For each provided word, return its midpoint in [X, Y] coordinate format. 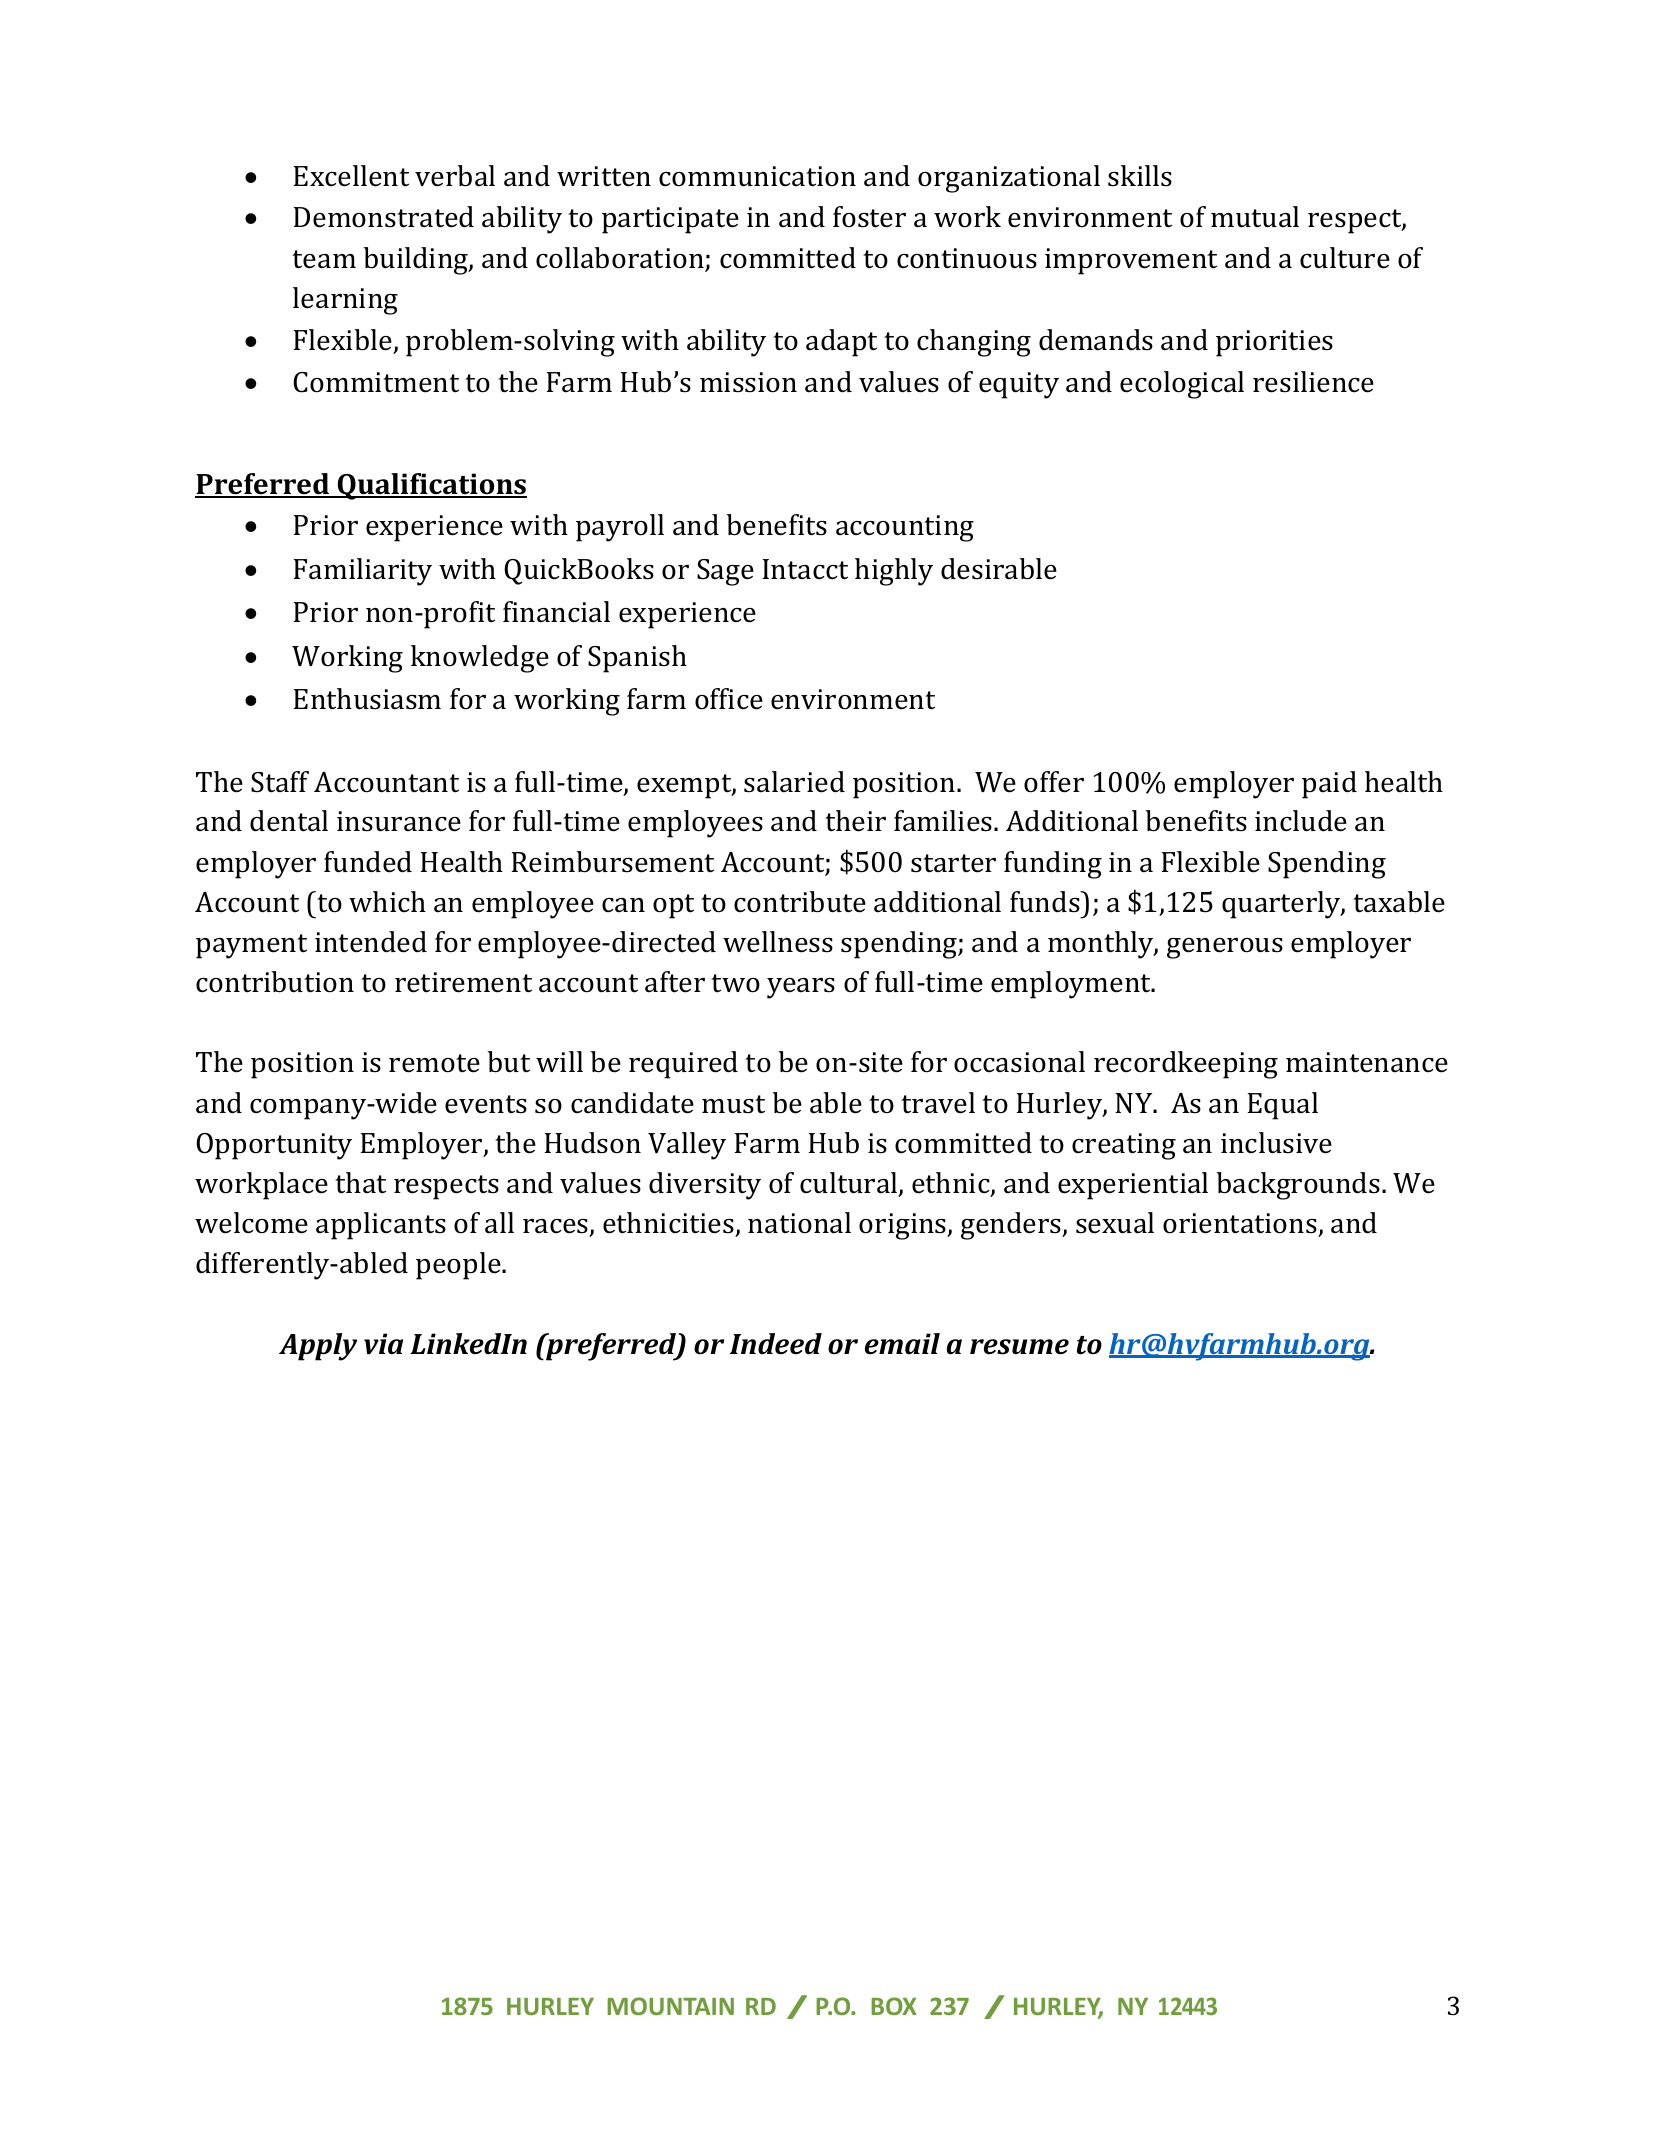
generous [1225, 948]
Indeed [776, 1344]
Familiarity [363, 572]
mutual [1255, 217]
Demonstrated [384, 217]
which [387, 902]
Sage [725, 572]
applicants [381, 1226]
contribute [800, 902]
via [383, 1344]
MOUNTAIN [670, 2006]
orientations [1240, 1223]
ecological [1182, 385]
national [799, 1223]
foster [869, 217]
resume [1019, 1347]
